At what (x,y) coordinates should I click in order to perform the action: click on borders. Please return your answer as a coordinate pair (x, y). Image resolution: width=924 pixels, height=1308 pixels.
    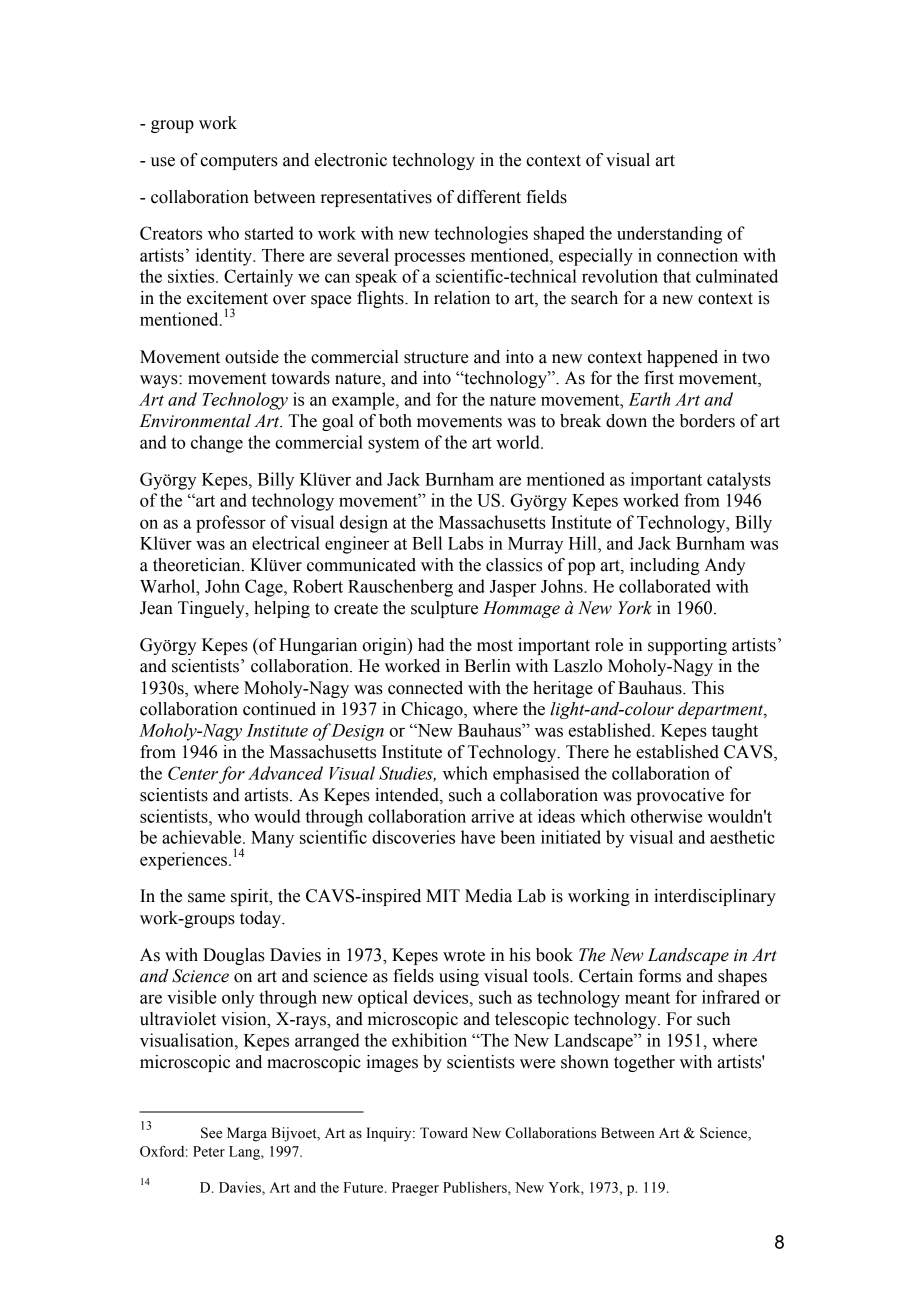
    Looking at the image, I should click on (707, 421).
